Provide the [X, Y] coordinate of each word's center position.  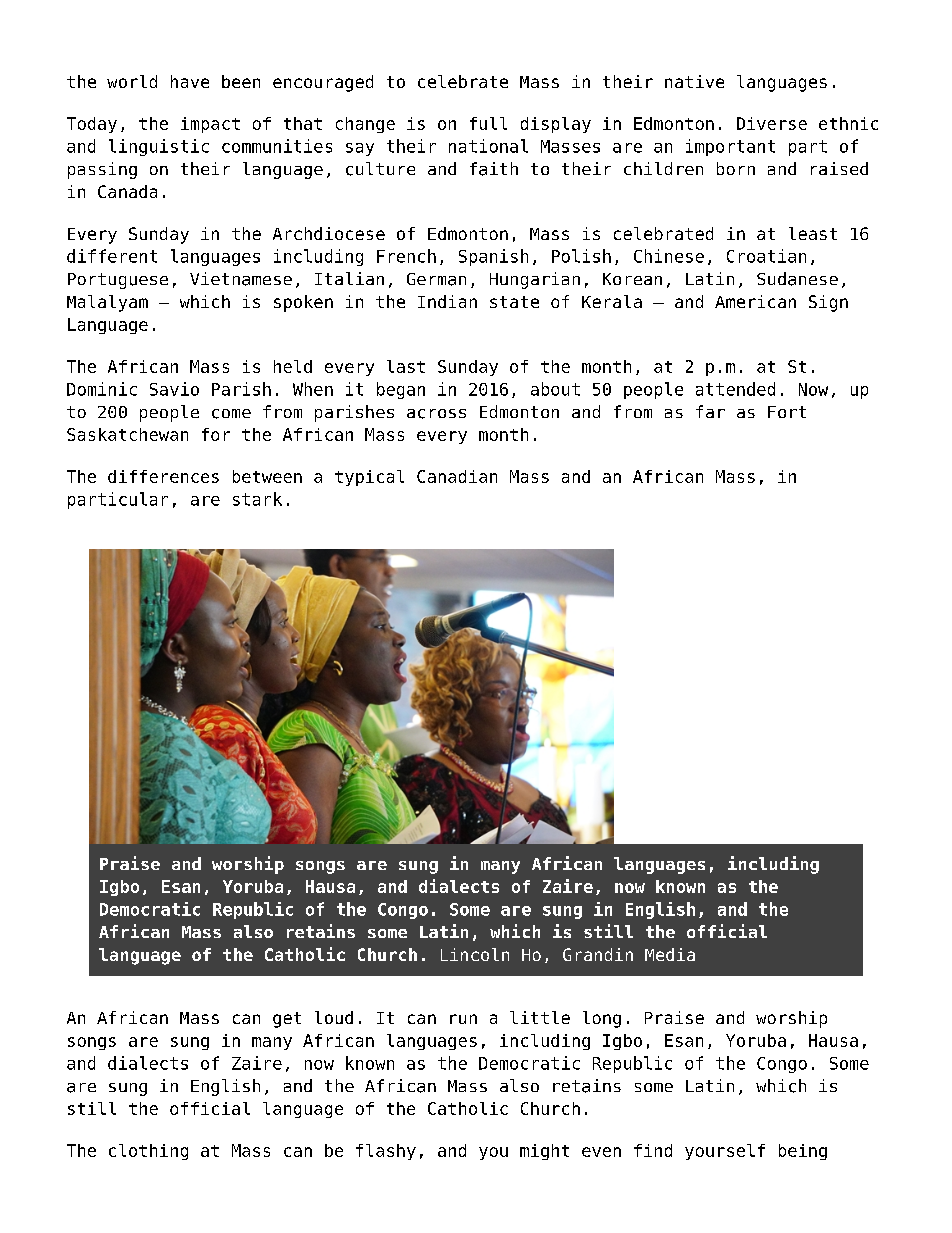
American [755, 301]
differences [163, 476]
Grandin [598, 954]
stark [257, 499]
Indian [447, 301]
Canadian [457, 476]
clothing [148, 1152]
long [602, 1019]
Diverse [772, 123]
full [488, 123]
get [287, 1020]
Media [670, 954]
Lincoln [475, 954]
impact [210, 125]
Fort [787, 412]
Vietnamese [241, 279]
